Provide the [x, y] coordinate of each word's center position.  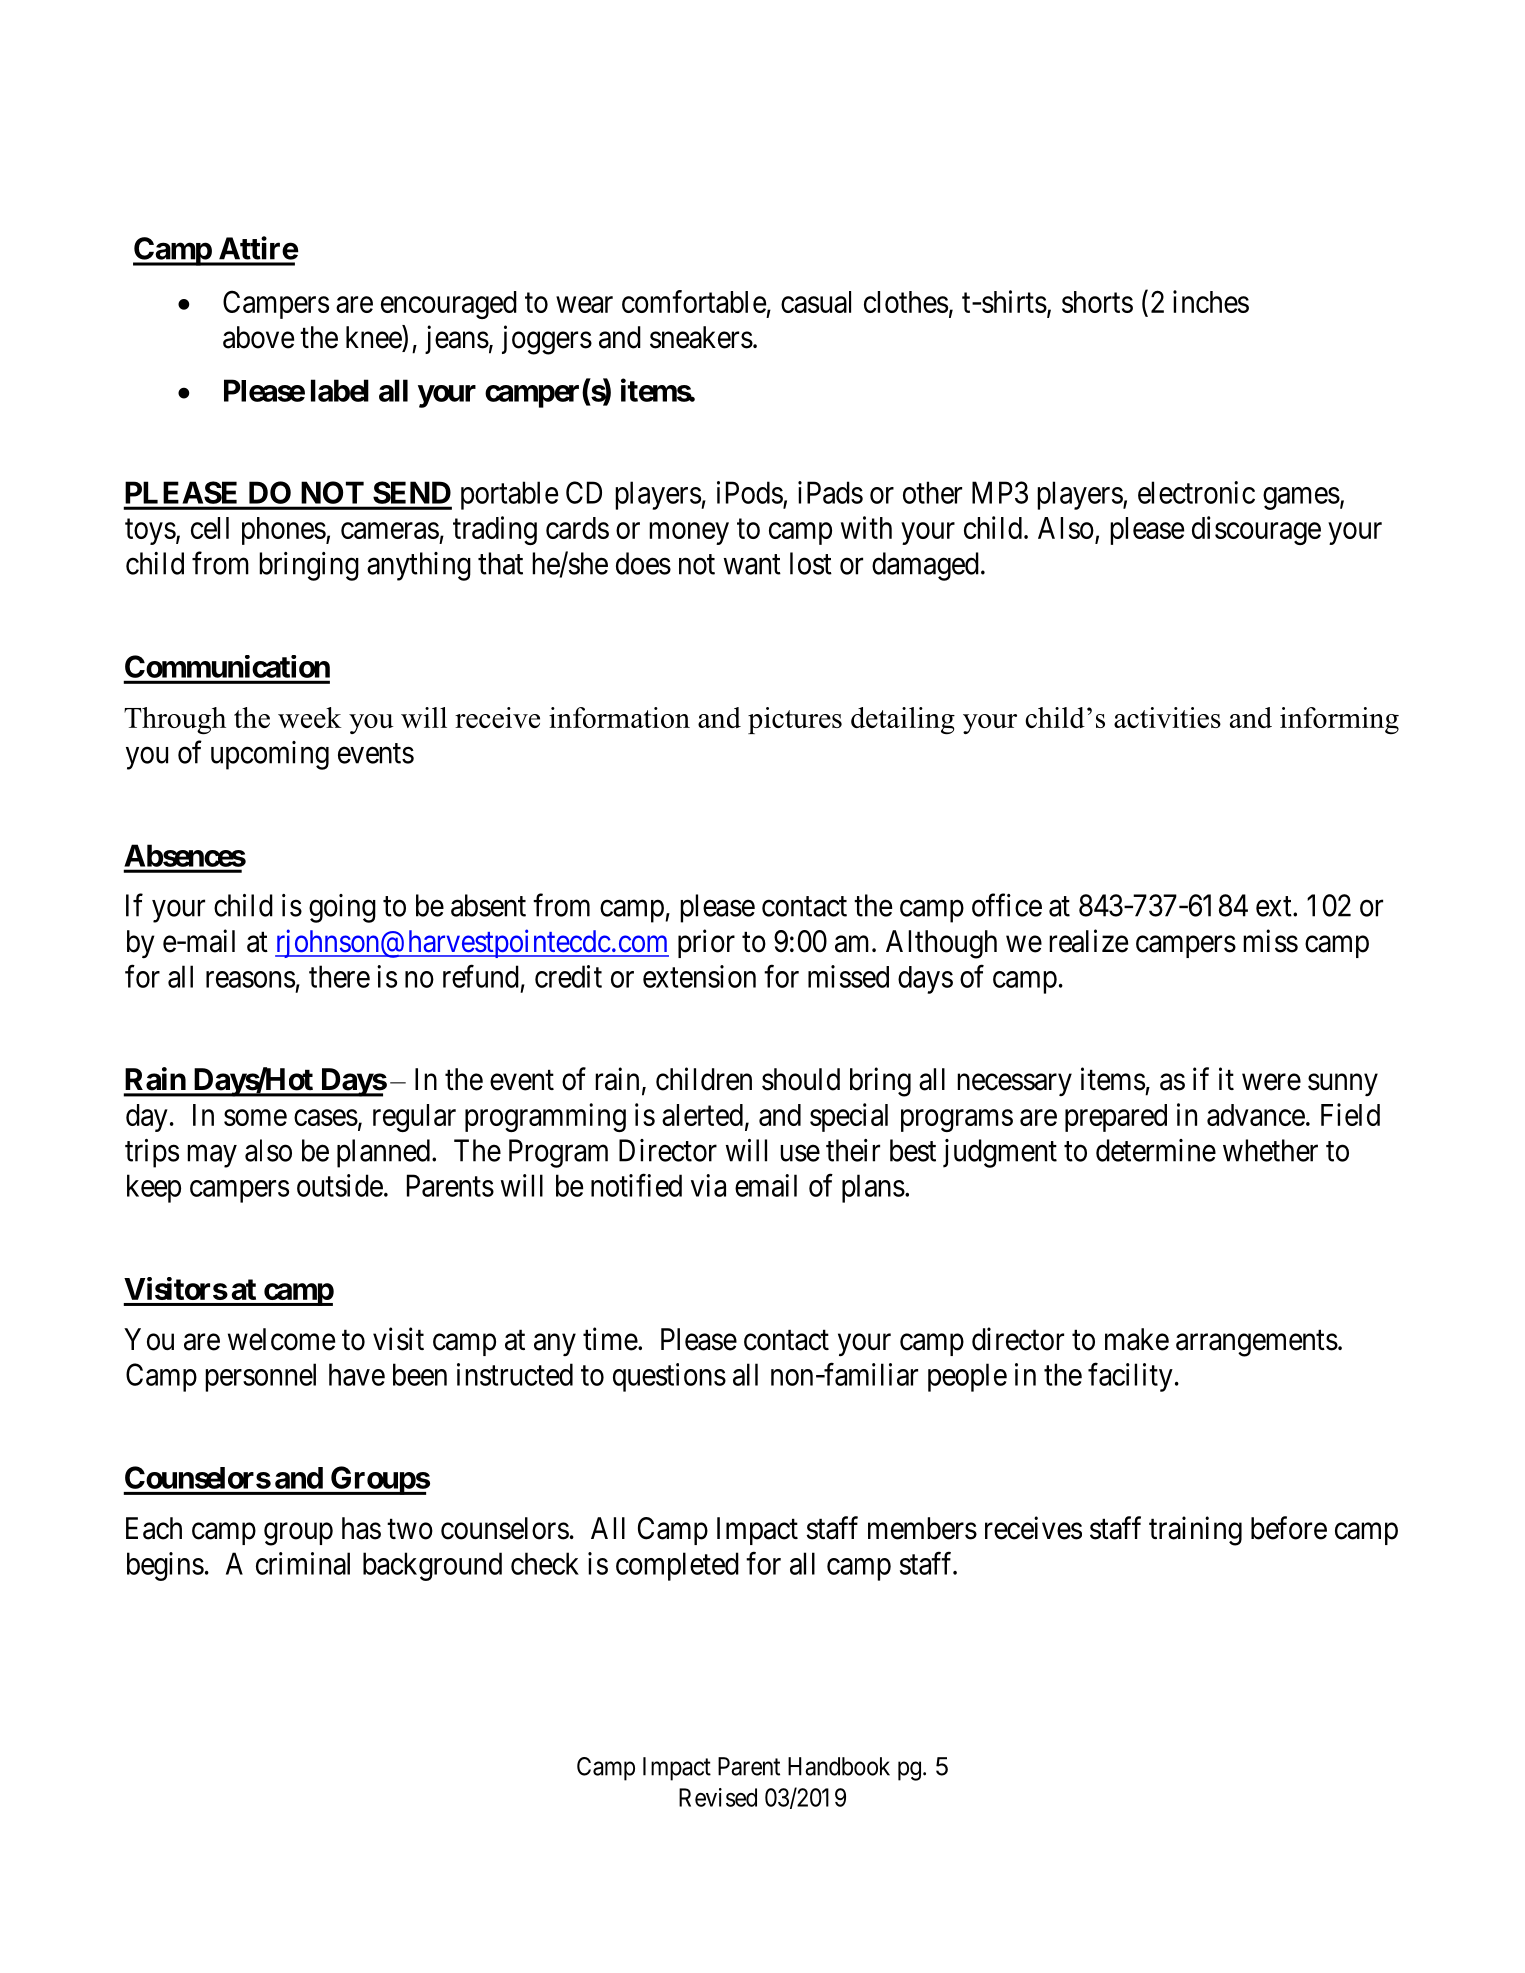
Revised [718, 1797]
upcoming [270, 755]
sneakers [701, 337]
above [258, 337]
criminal [303, 1563]
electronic [1196, 492]
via [708, 1185]
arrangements [1257, 1343]
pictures [795, 720]
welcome [281, 1339]
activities [1167, 717]
